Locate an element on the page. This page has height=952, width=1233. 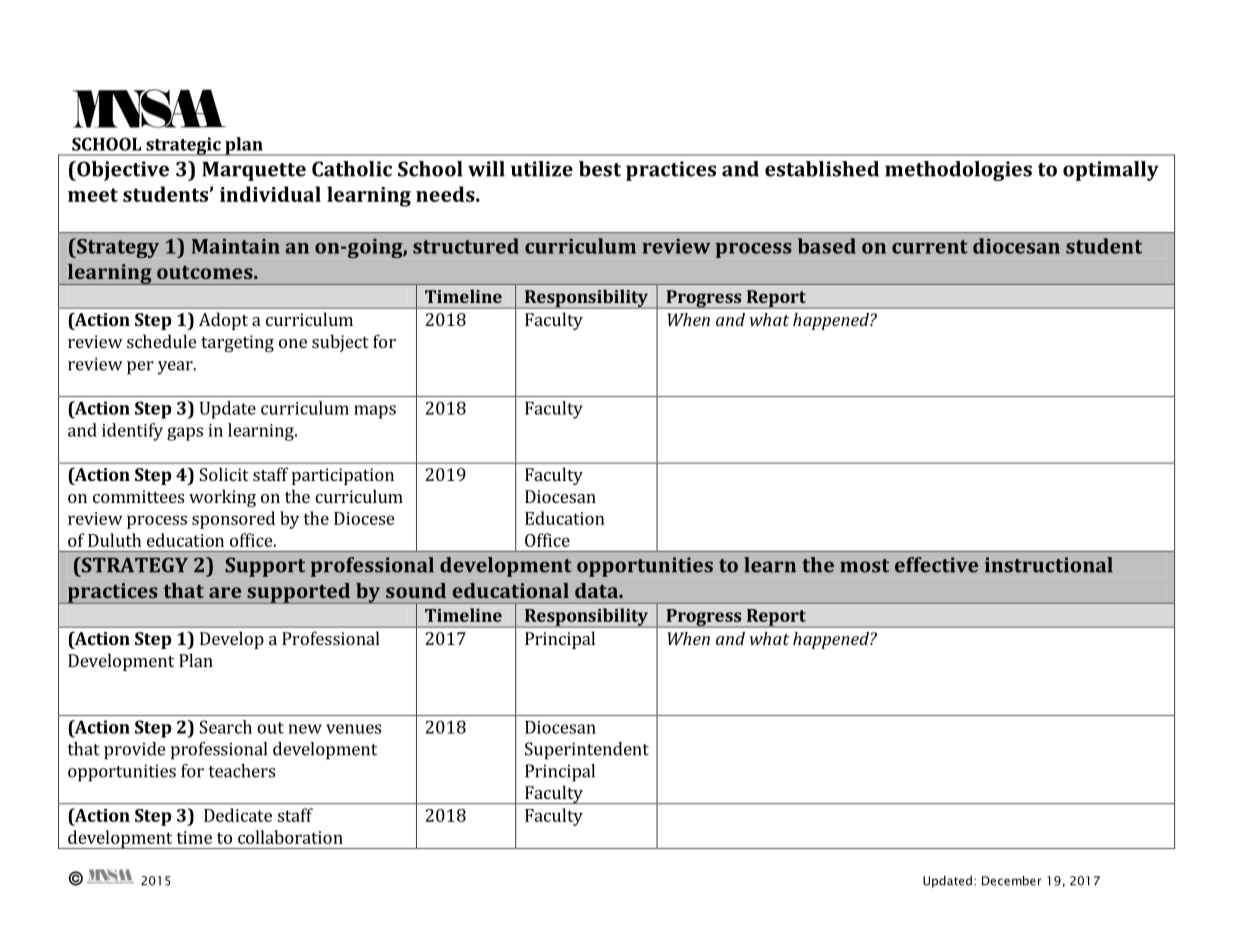
Marquette is located at coordinates (254, 171).
